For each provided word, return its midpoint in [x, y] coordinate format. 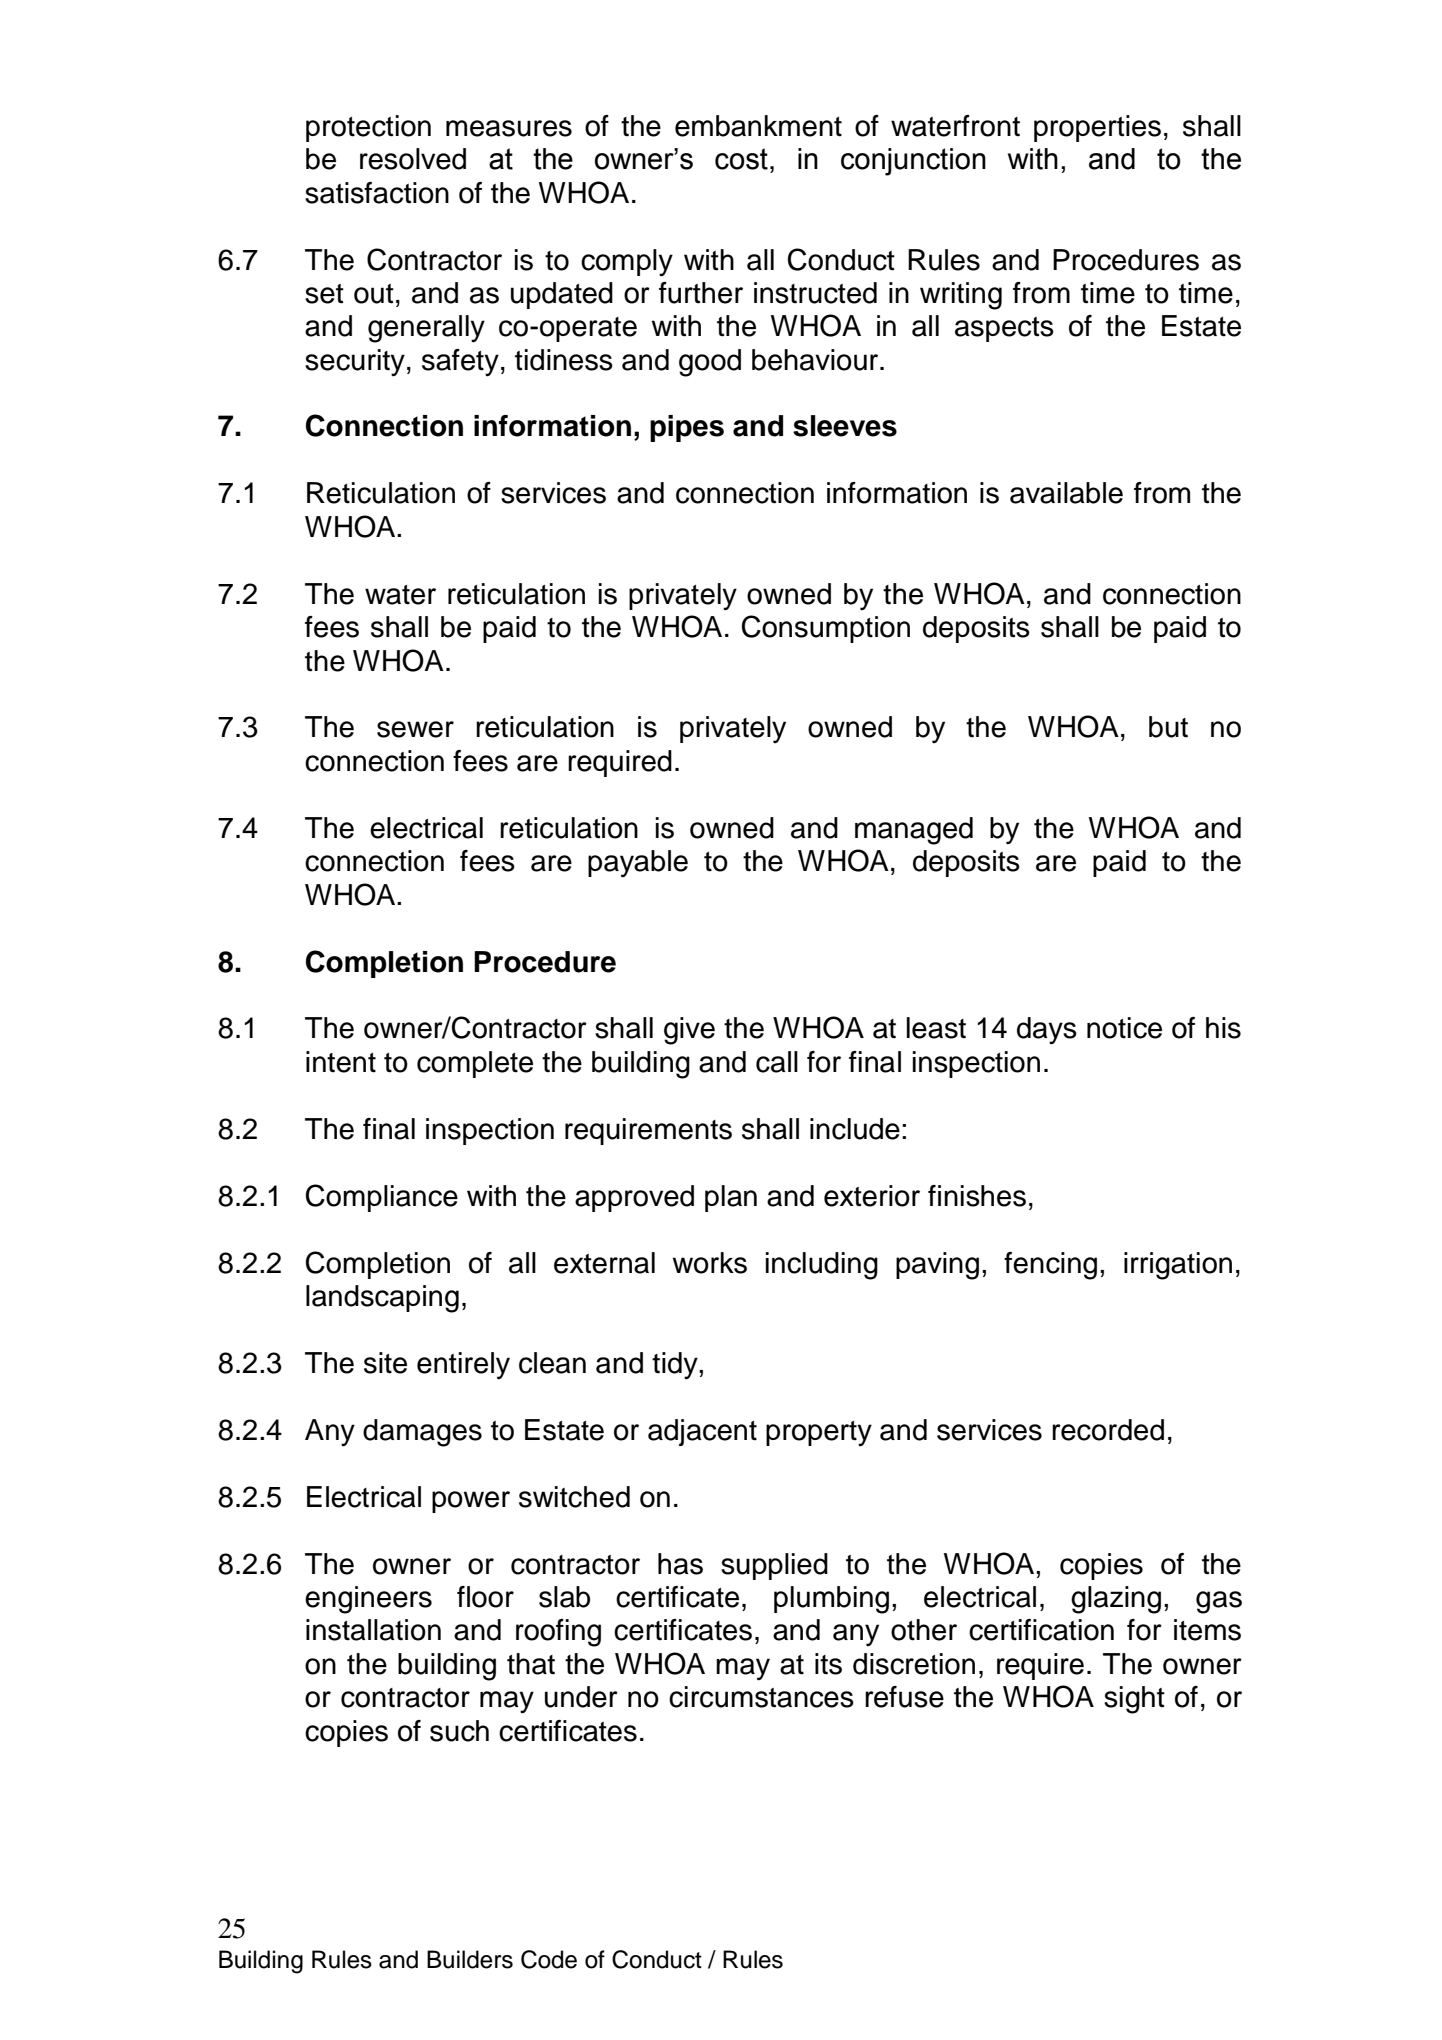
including [822, 1266]
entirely [463, 1366]
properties [1097, 128]
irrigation [1178, 1266]
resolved [413, 159]
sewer [415, 729]
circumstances [761, 1697]
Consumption [826, 629]
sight [1134, 1700]
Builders [470, 1959]
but [1168, 727]
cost [741, 159]
